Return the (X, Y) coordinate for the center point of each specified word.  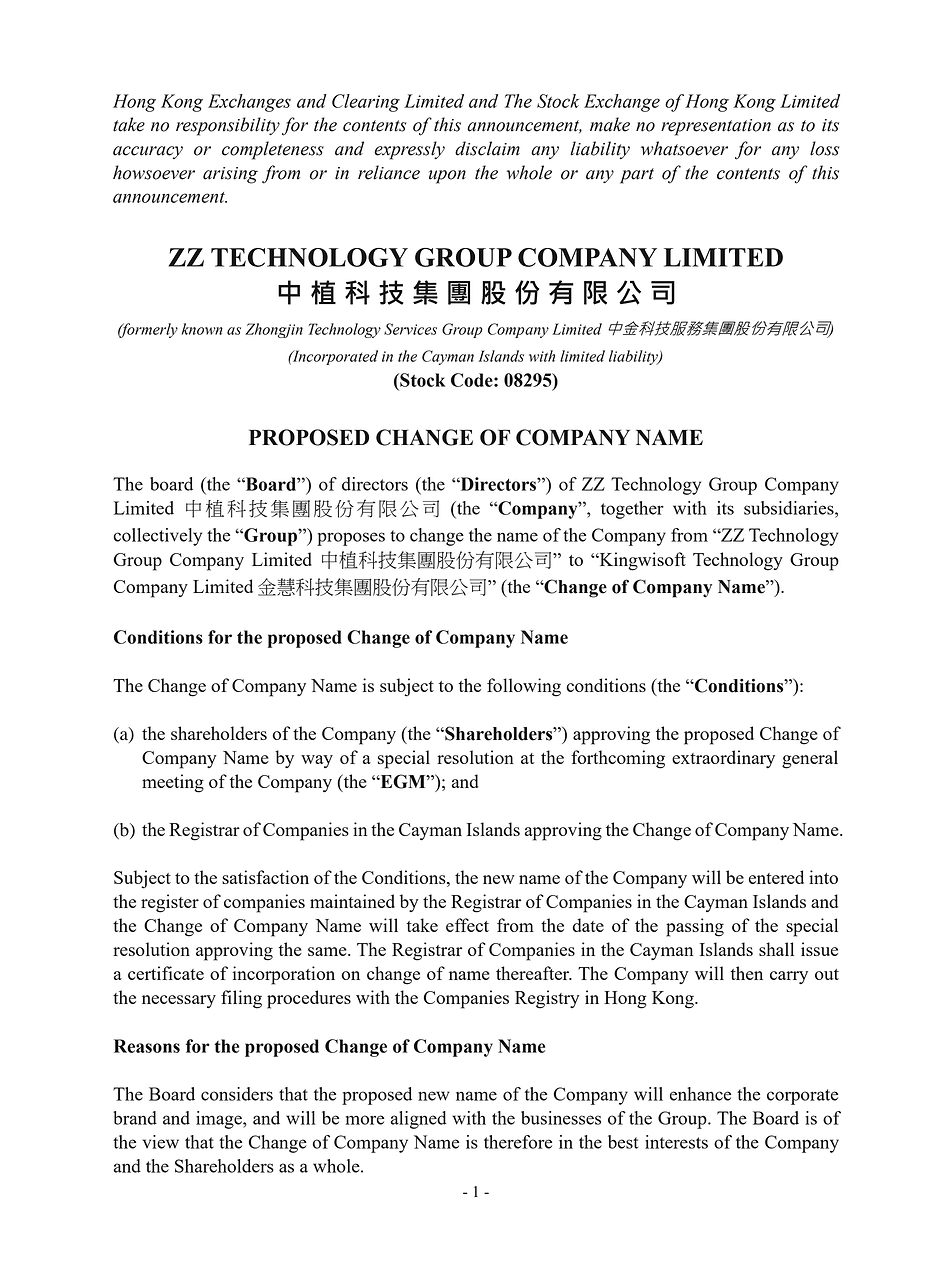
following (524, 687)
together (632, 510)
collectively (157, 537)
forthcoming (618, 759)
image (220, 1120)
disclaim (487, 148)
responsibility (228, 126)
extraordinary (723, 759)
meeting (173, 783)
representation (716, 127)
